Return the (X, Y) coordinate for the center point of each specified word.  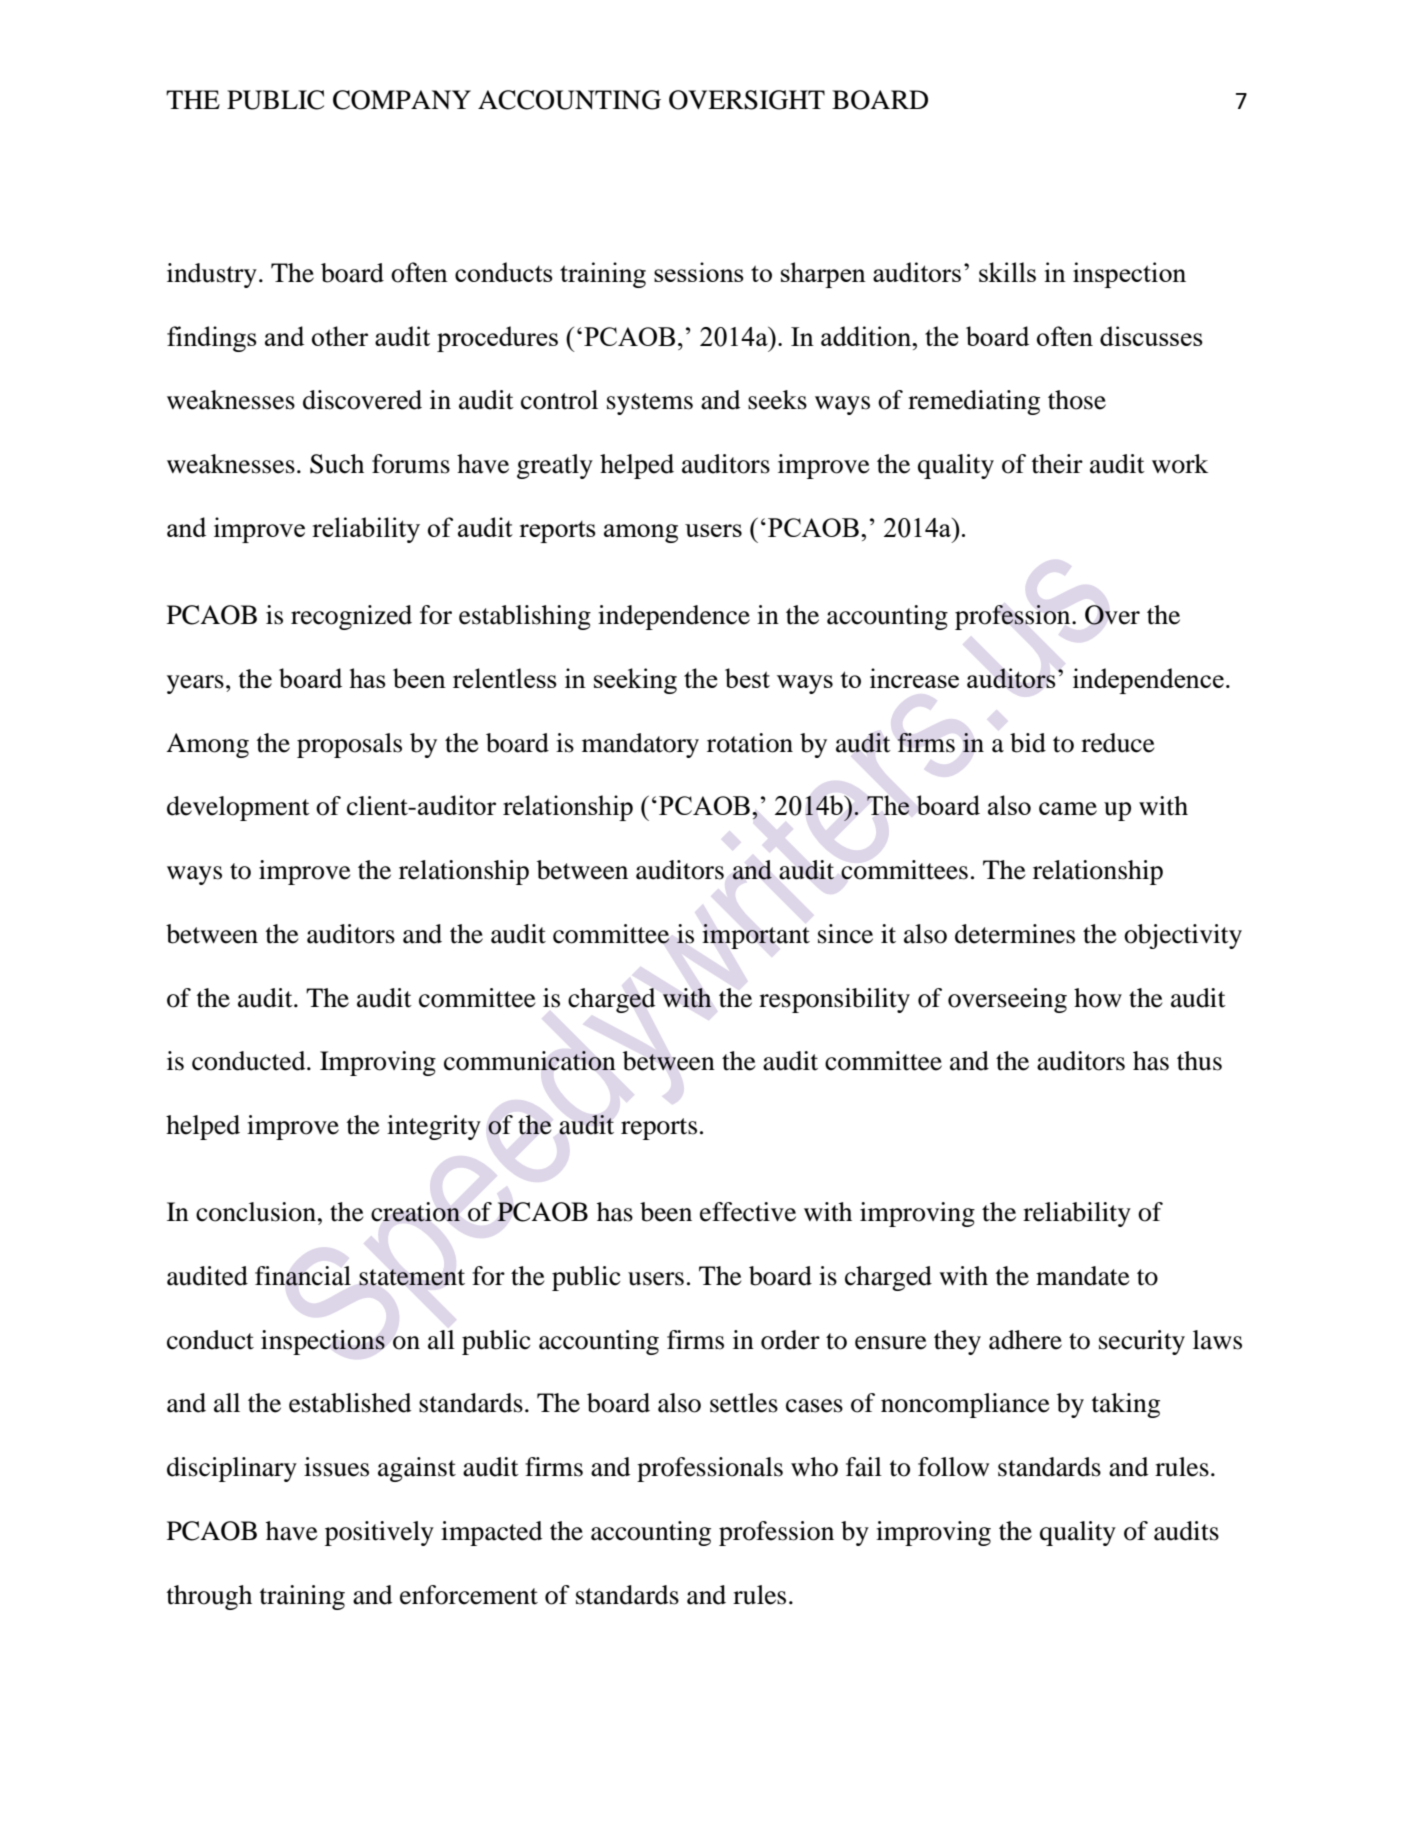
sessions (699, 272)
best (747, 678)
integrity (434, 1127)
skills (1007, 272)
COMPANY (402, 100)
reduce (1118, 743)
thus (1199, 1061)
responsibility (834, 1000)
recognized (351, 617)
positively (379, 1533)
